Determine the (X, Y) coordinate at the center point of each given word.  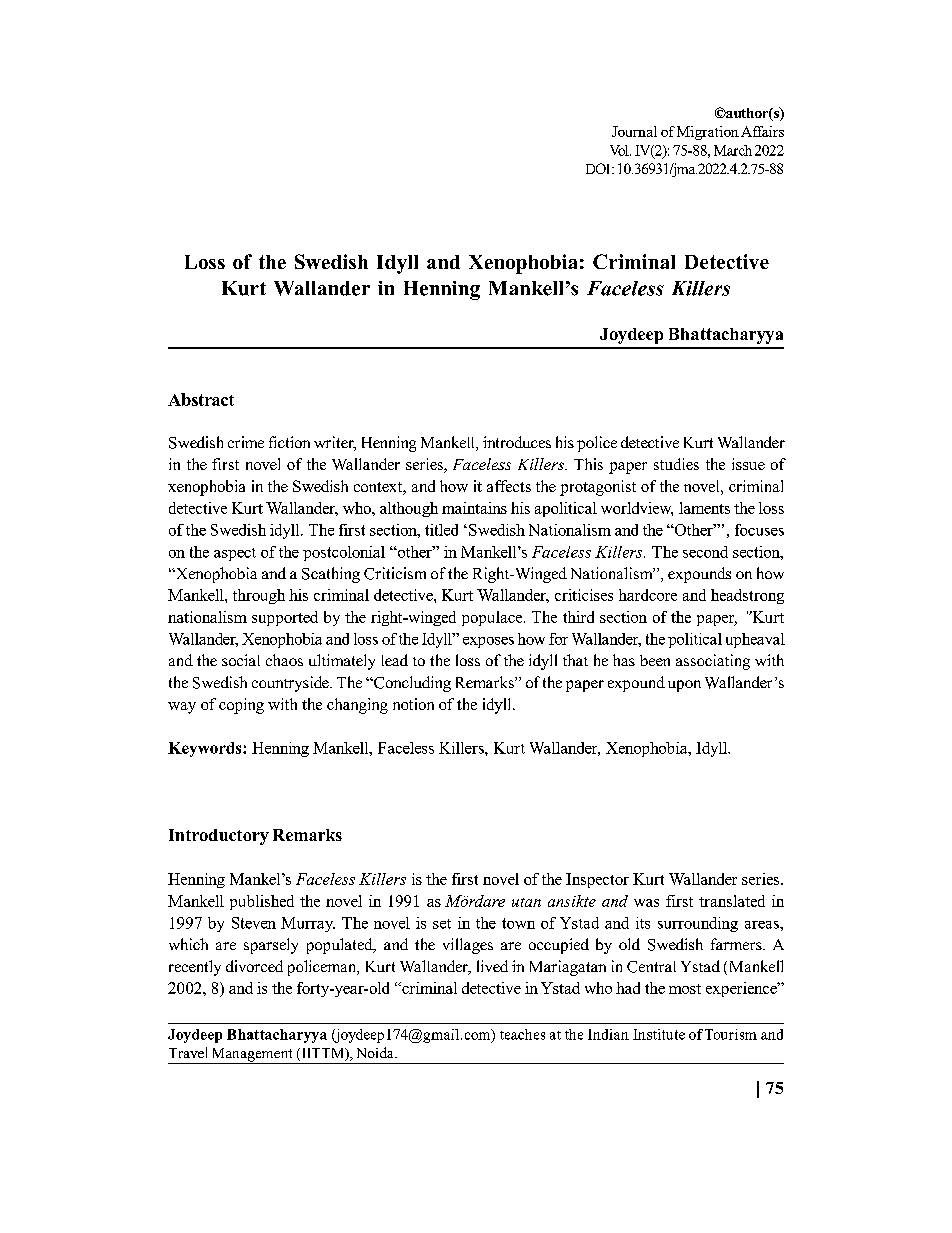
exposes (488, 642)
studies (676, 464)
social (241, 660)
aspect (235, 554)
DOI (599, 168)
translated (732, 901)
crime (246, 442)
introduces (517, 442)
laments (704, 508)
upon (684, 686)
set (442, 924)
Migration (706, 133)
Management (252, 1056)
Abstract (201, 399)
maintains (474, 508)
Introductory (219, 837)
